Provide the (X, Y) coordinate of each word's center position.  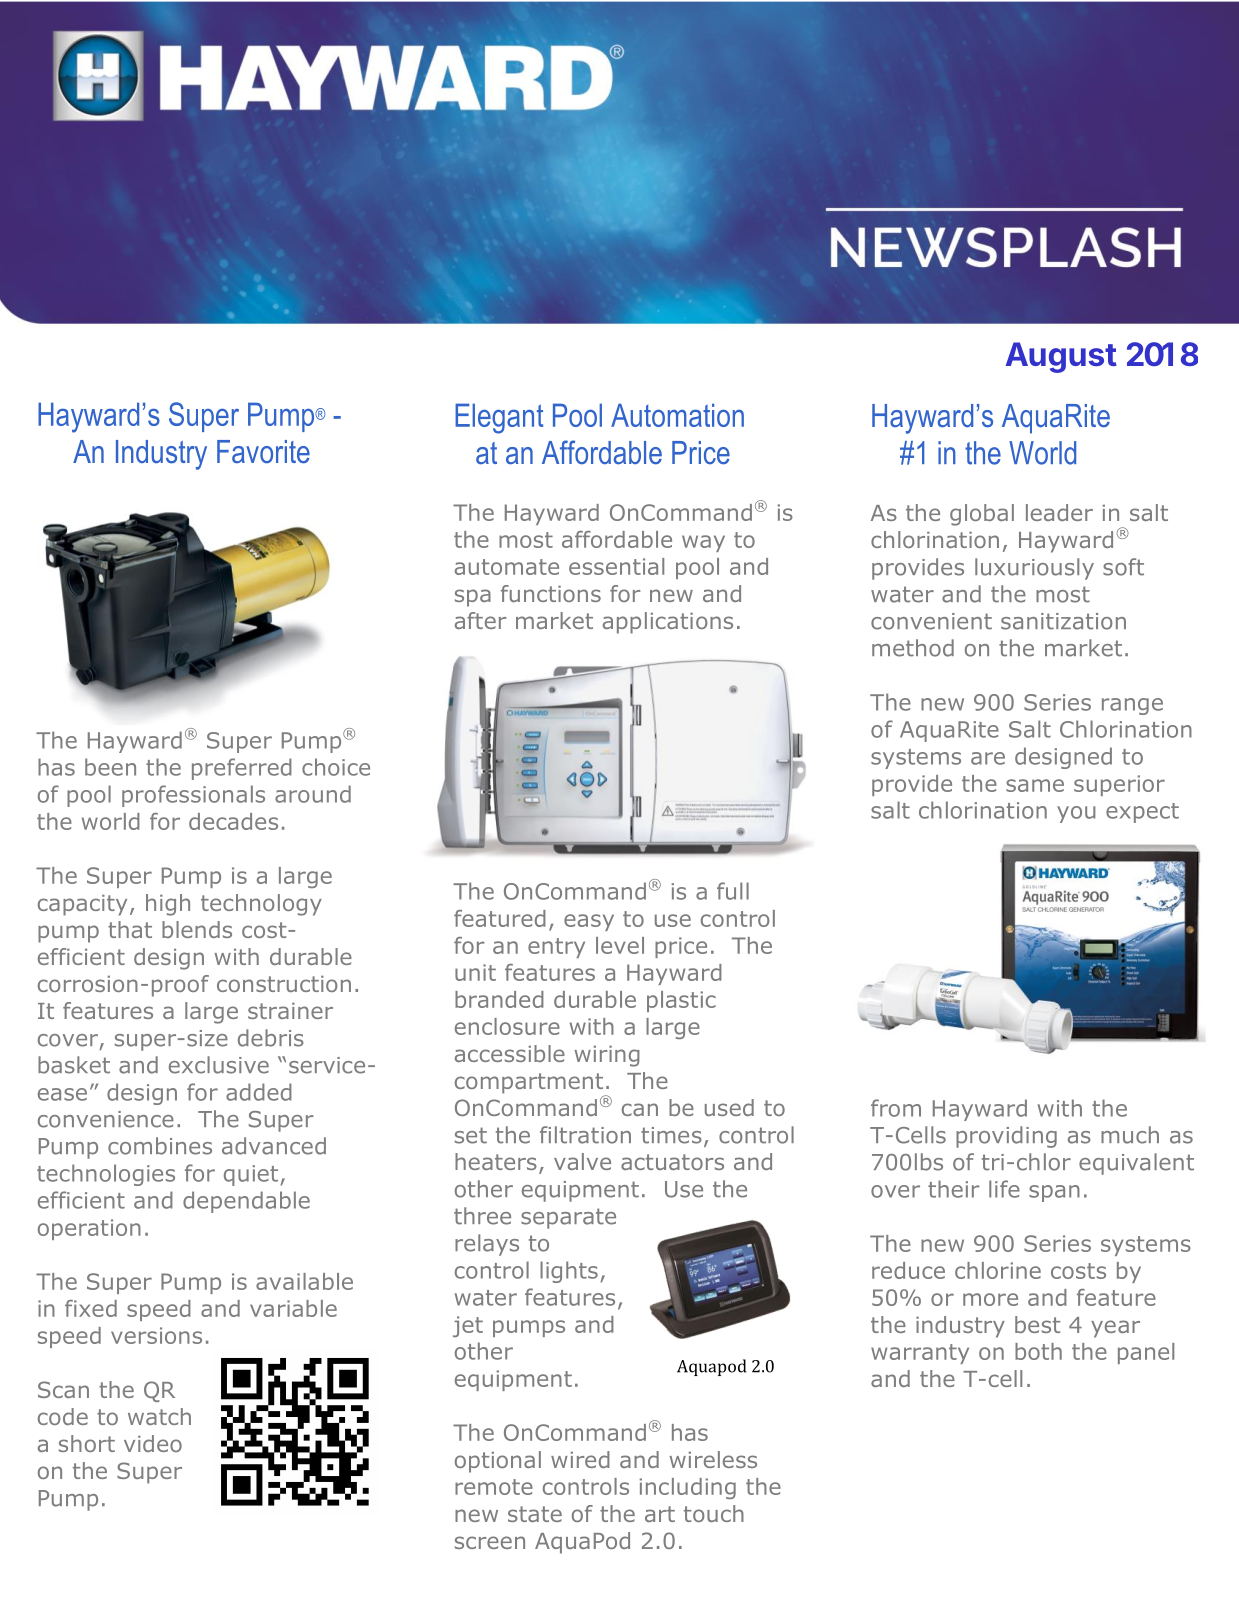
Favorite (263, 451)
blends (197, 929)
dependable (246, 1202)
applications (668, 623)
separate (568, 1218)
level (620, 945)
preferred (242, 769)
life (1004, 1189)
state (535, 1514)
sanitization (1063, 621)
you (1076, 814)
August (1061, 357)
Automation (677, 415)
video (153, 1443)
